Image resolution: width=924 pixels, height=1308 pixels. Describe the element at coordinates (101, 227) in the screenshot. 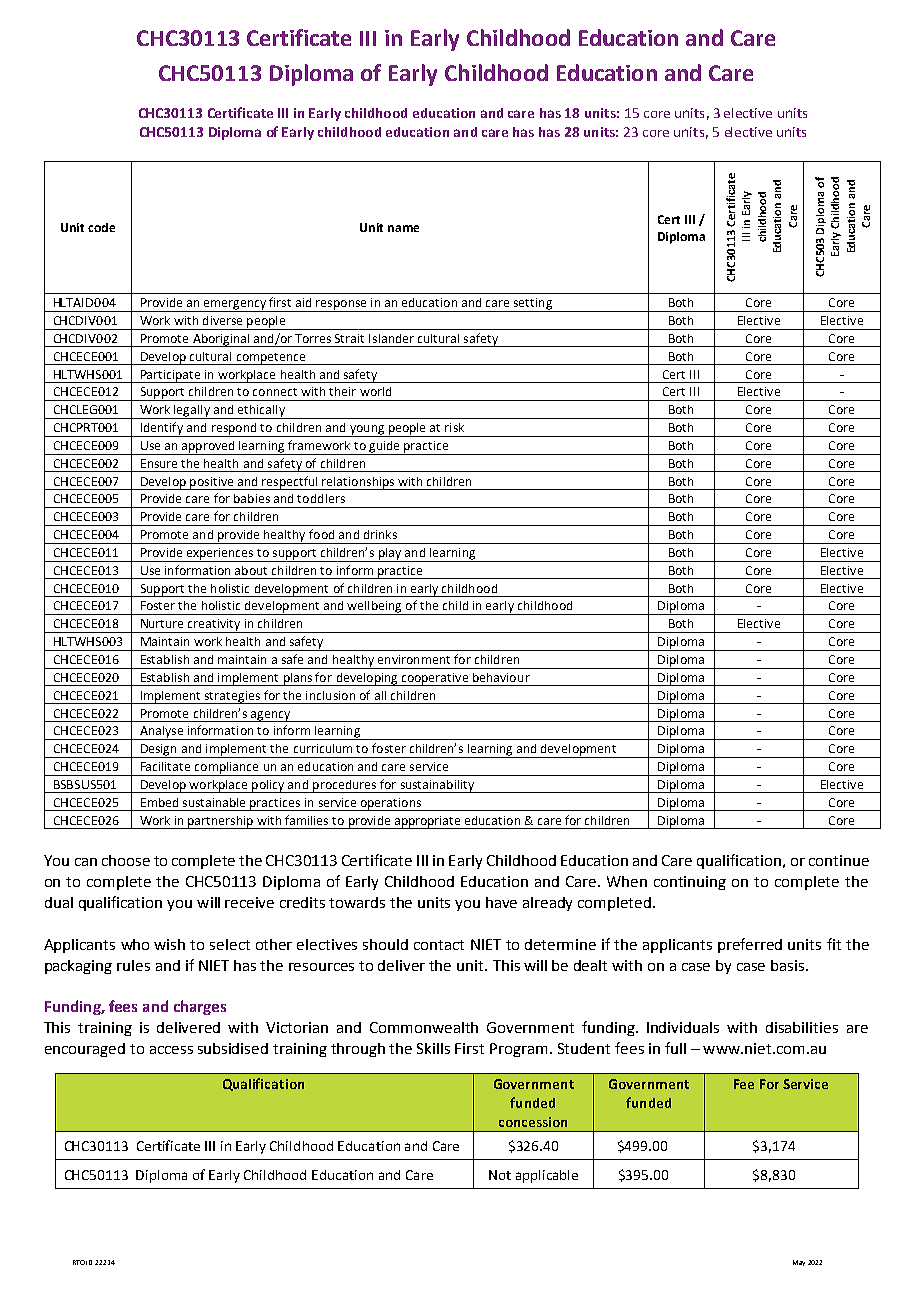

I see `code` at that location.
